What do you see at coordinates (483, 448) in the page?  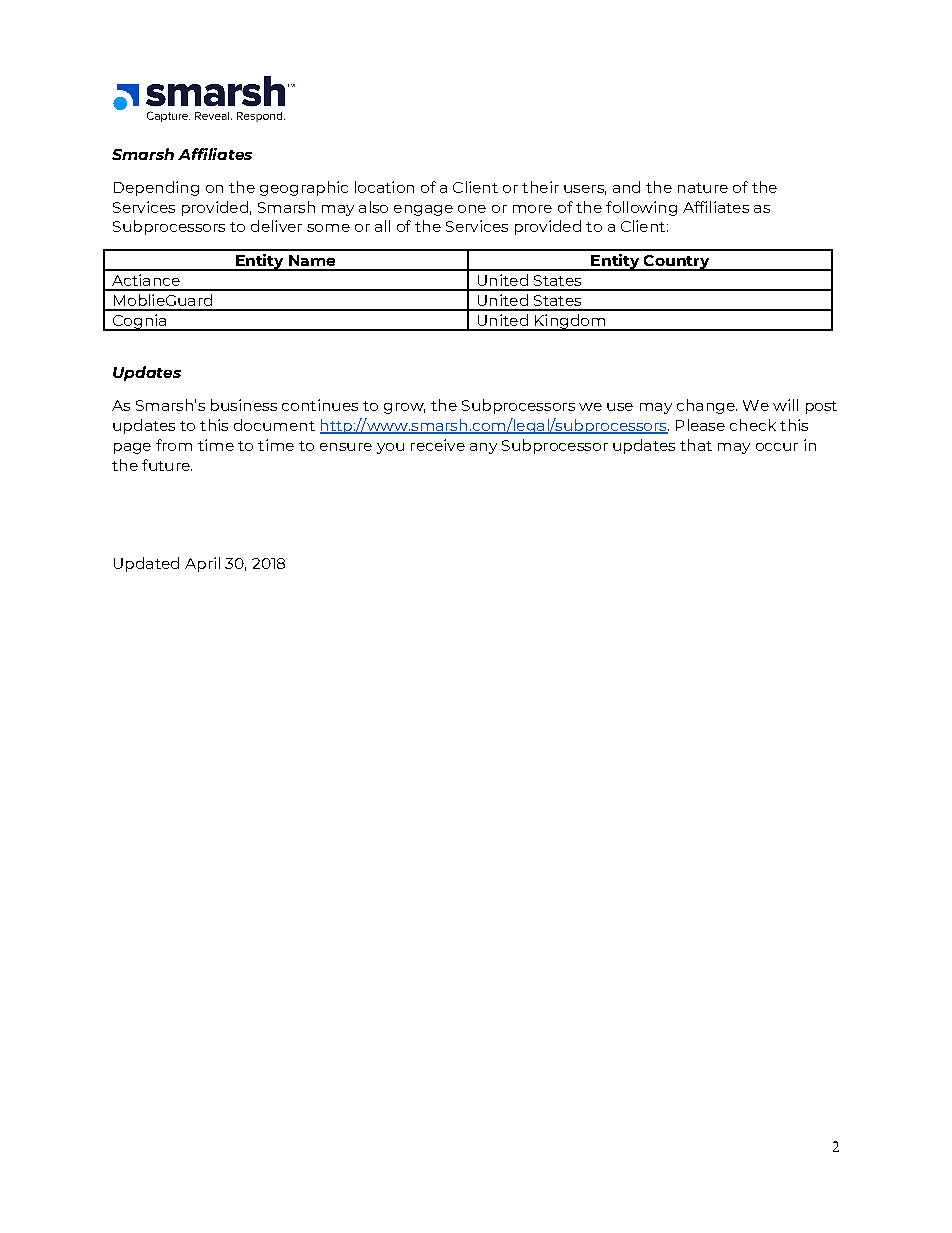 I see `any` at bounding box center [483, 448].
